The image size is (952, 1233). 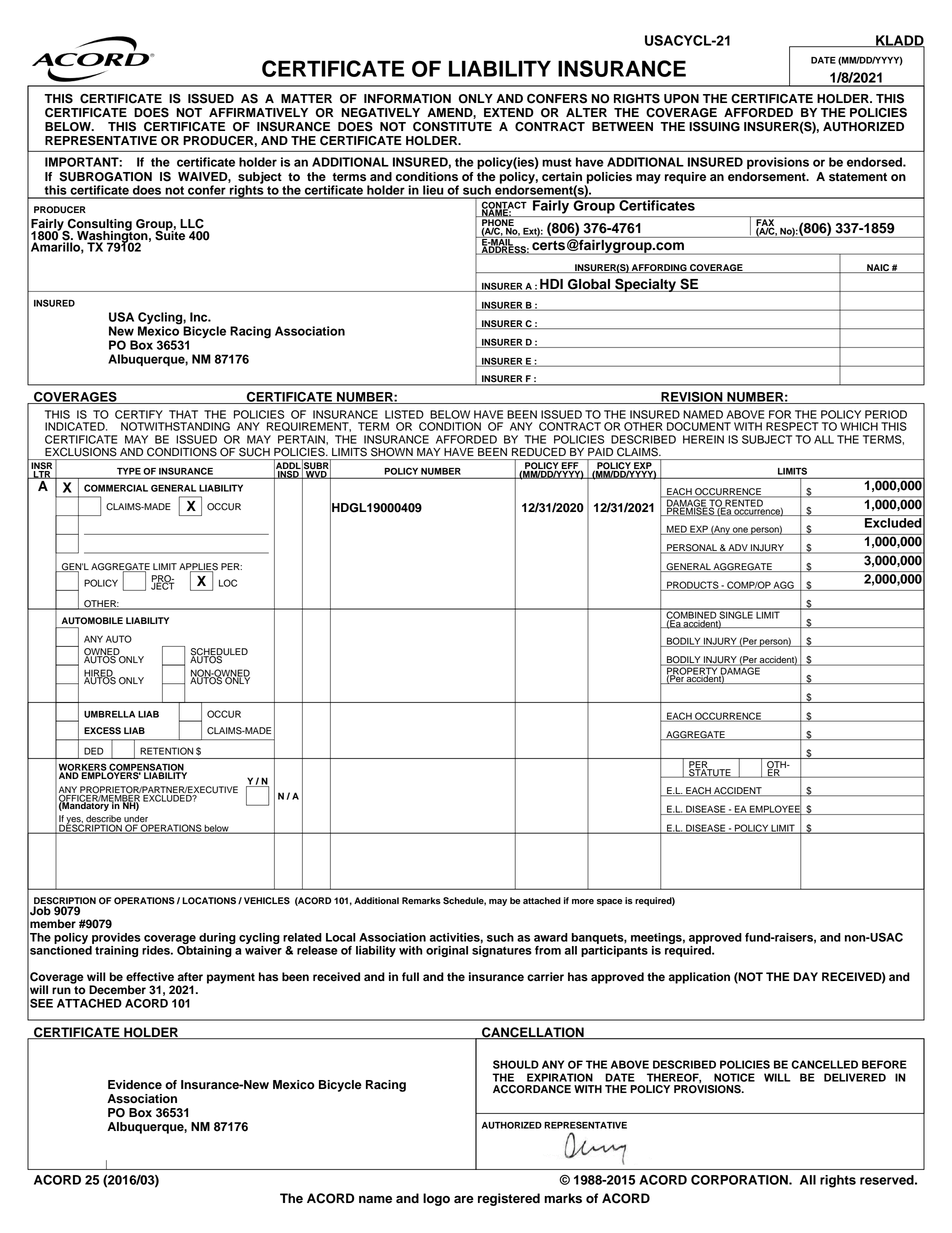 What do you see at coordinates (135, 1085) in the document?
I see `Evidence` at bounding box center [135, 1085].
